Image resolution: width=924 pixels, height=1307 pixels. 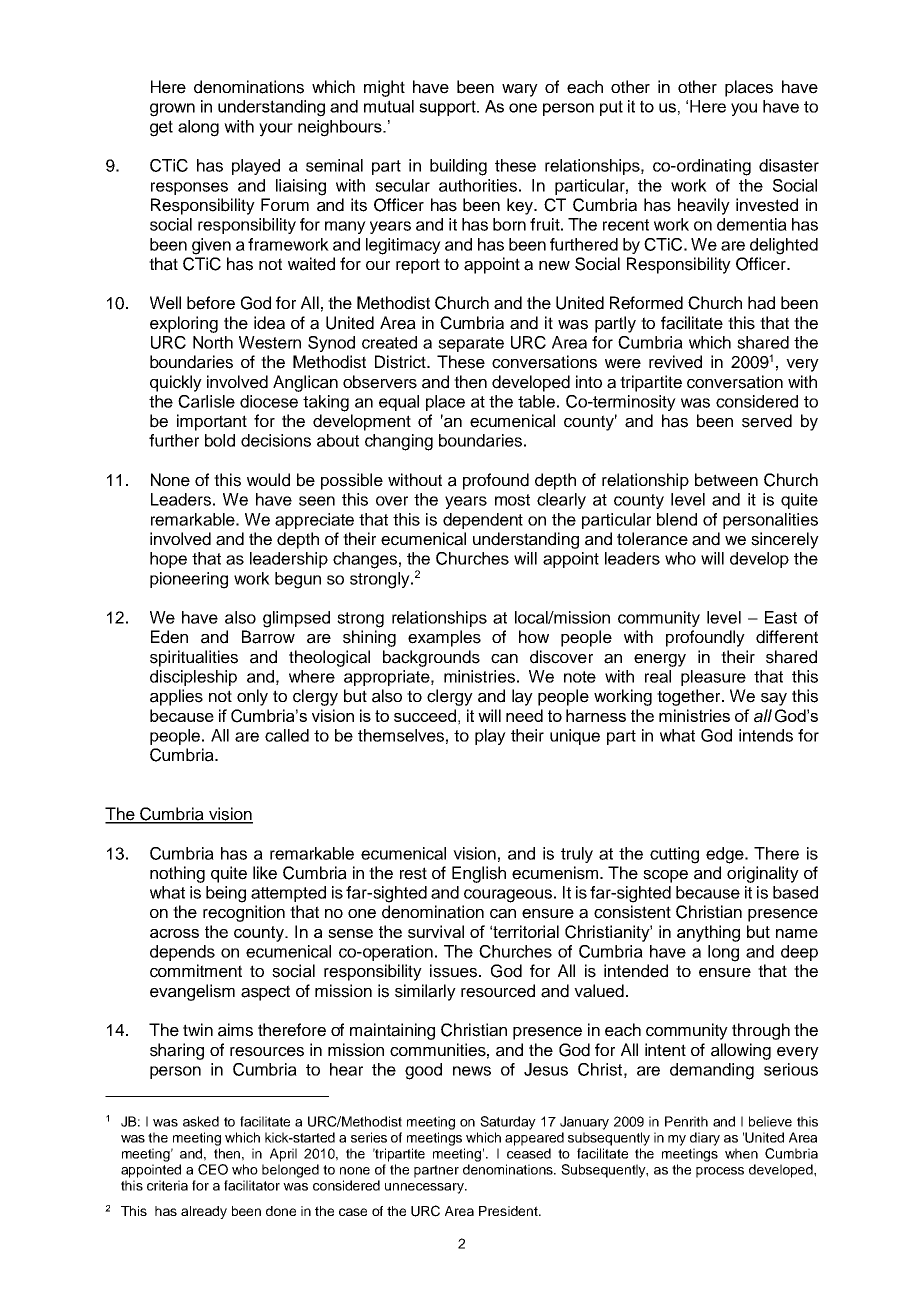 I want to click on process, so click(x=720, y=1172).
